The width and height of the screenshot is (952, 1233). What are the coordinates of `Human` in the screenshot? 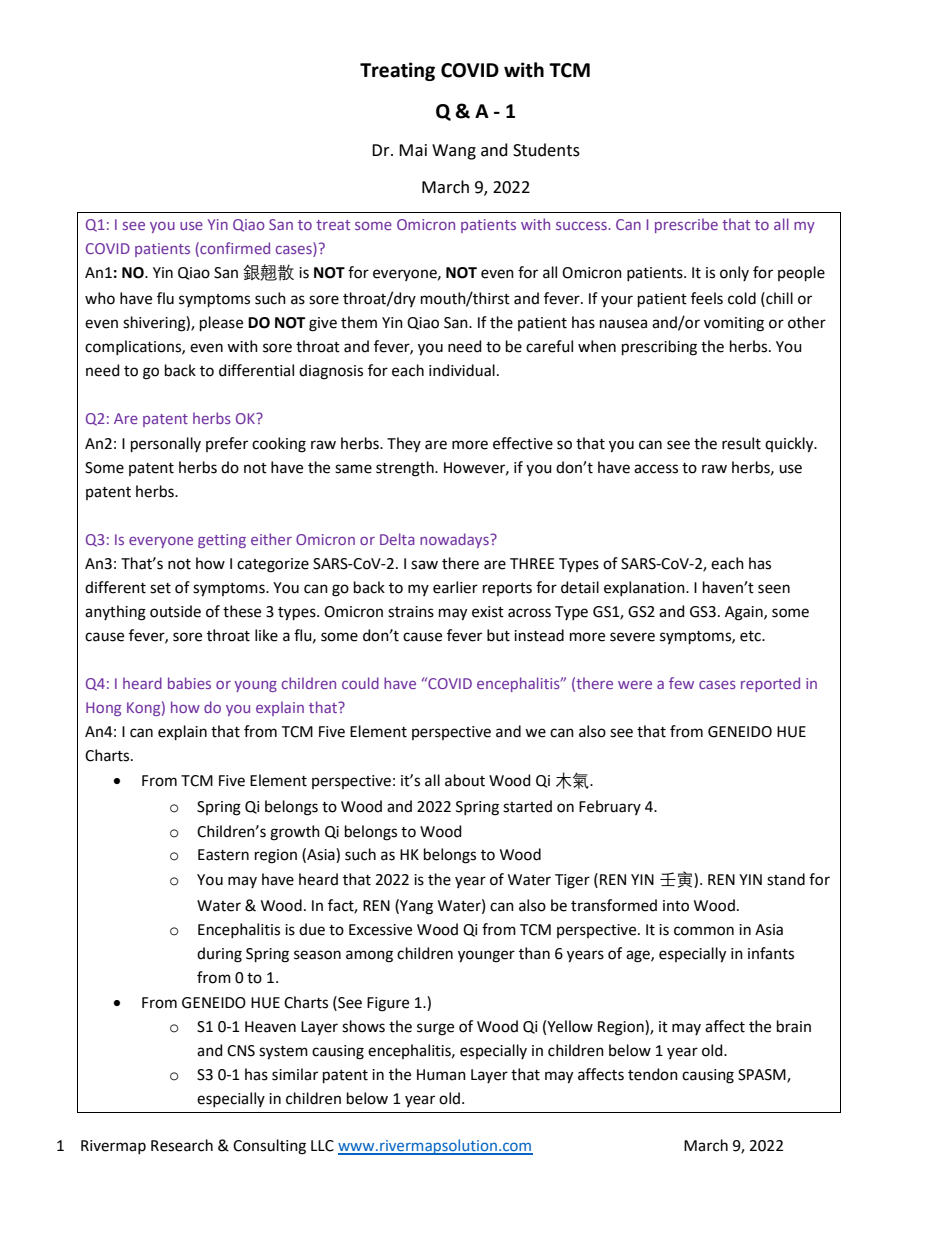 It's located at (441, 1075).
